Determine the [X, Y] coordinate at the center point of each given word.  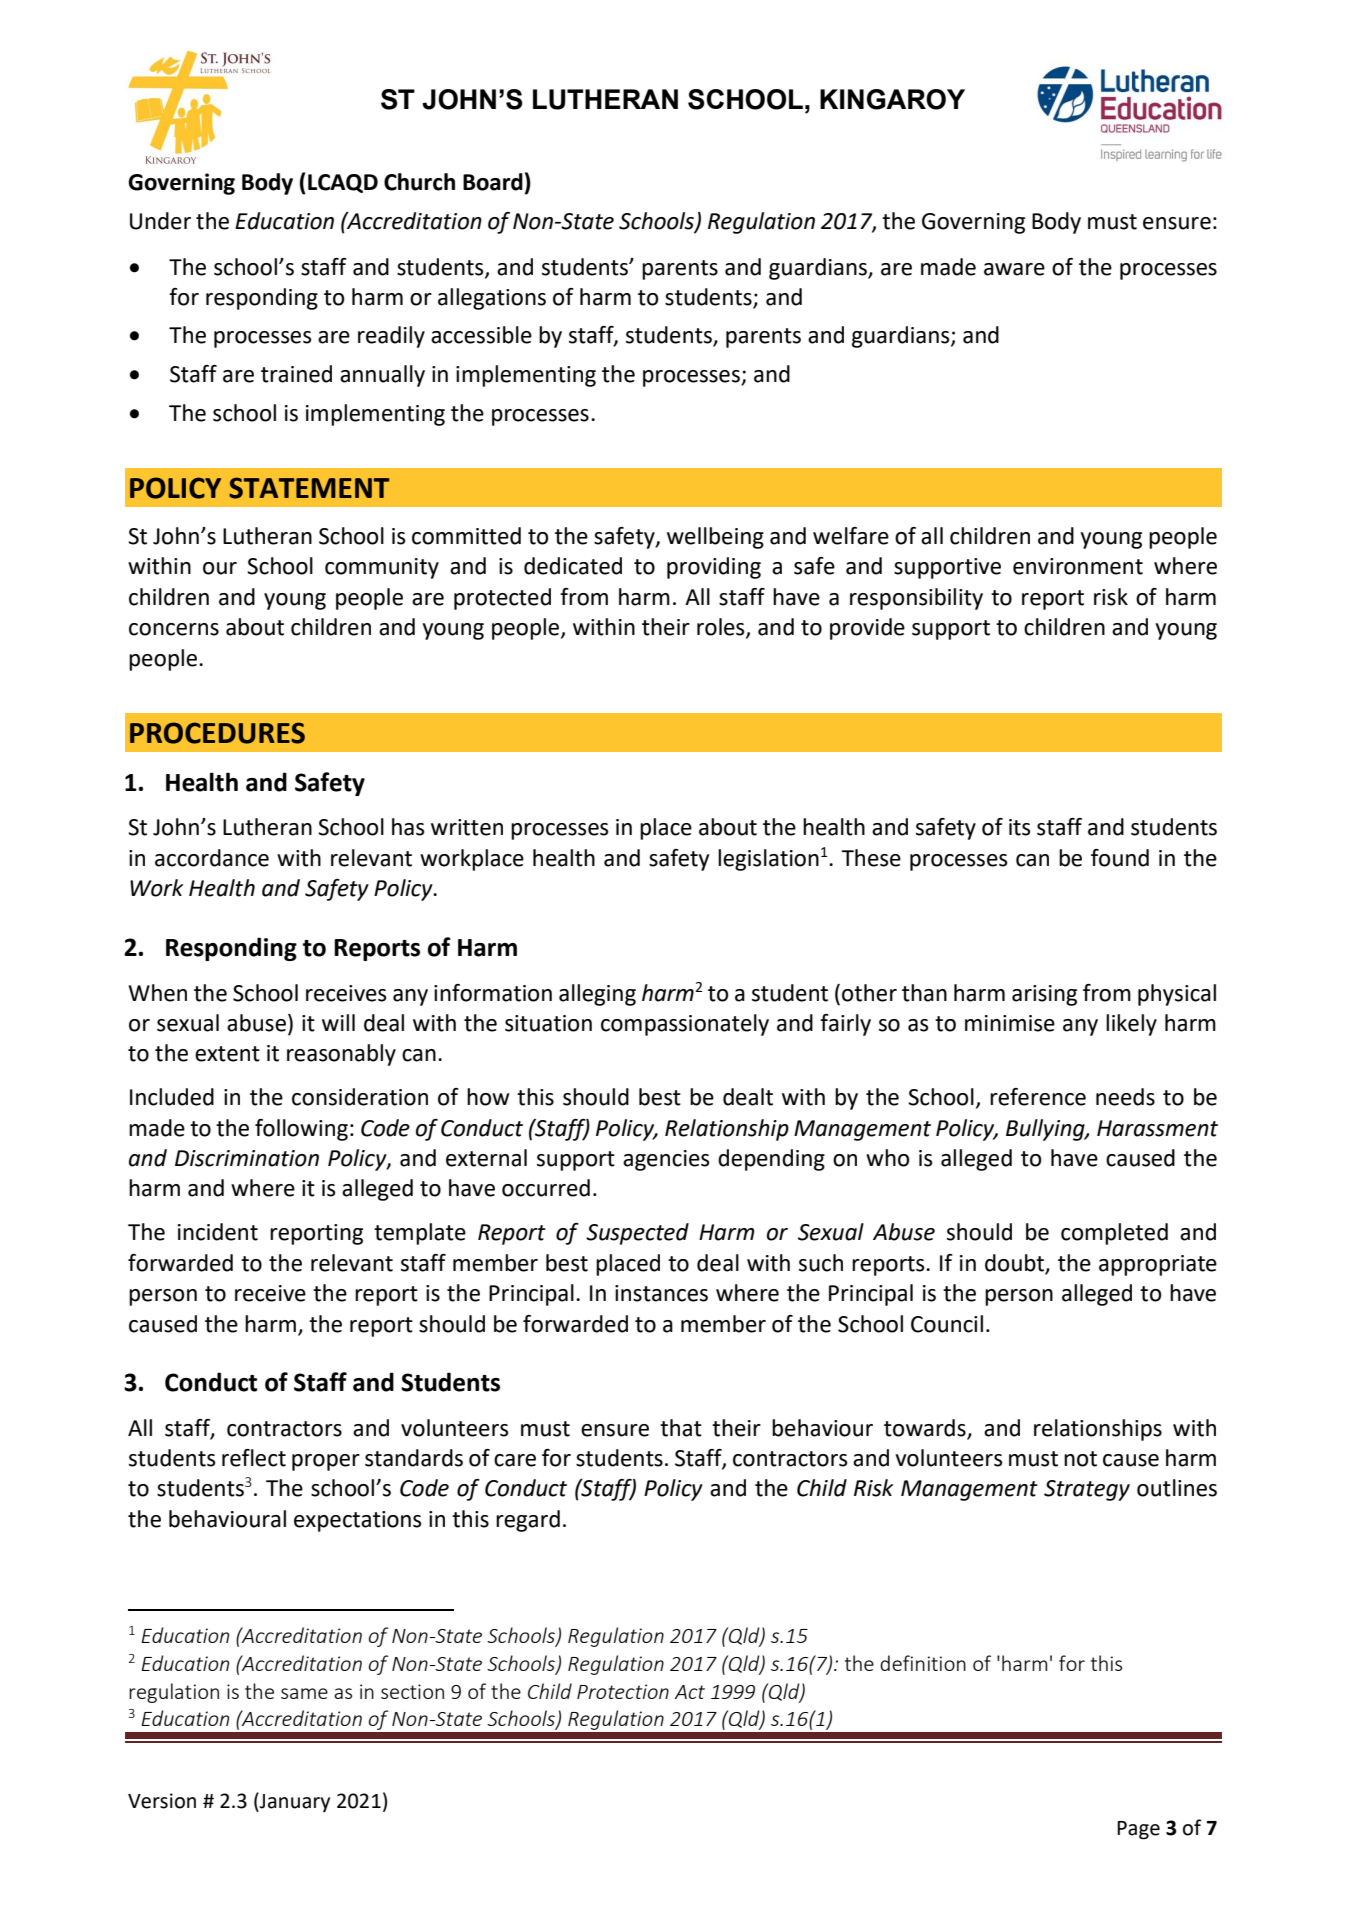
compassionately [685, 1025]
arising [1044, 995]
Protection [623, 1691]
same [304, 1693]
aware [1014, 269]
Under [160, 221]
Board [493, 182]
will [338, 1022]
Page [1138, 1830]
